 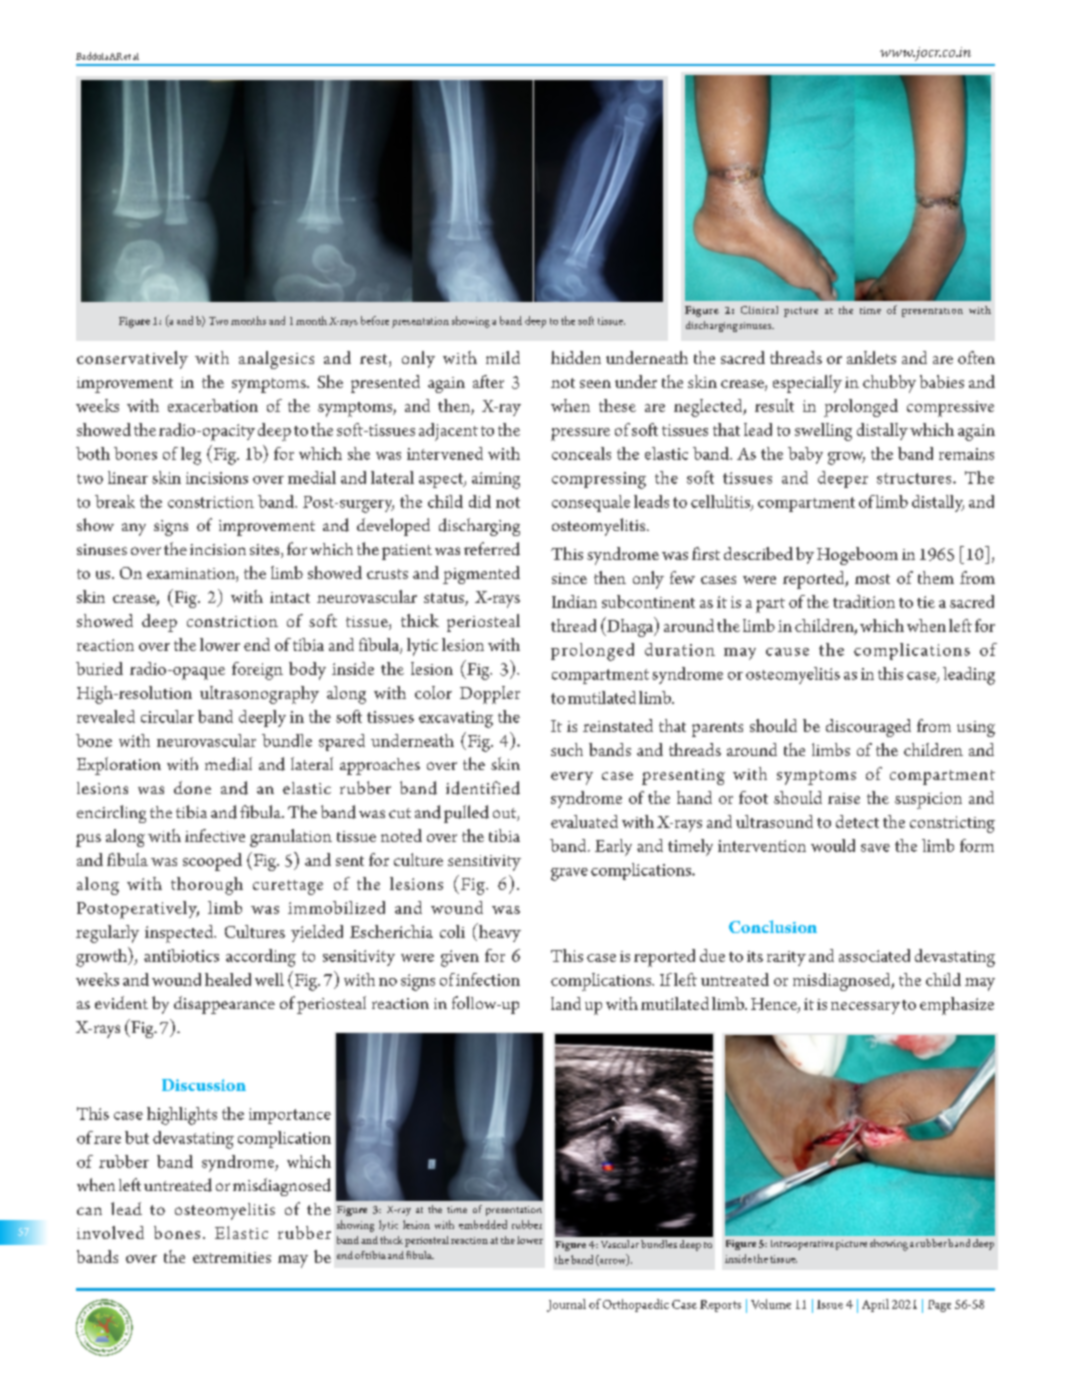 What do you see at coordinates (871, 357) in the screenshot?
I see `anklets` at bounding box center [871, 357].
